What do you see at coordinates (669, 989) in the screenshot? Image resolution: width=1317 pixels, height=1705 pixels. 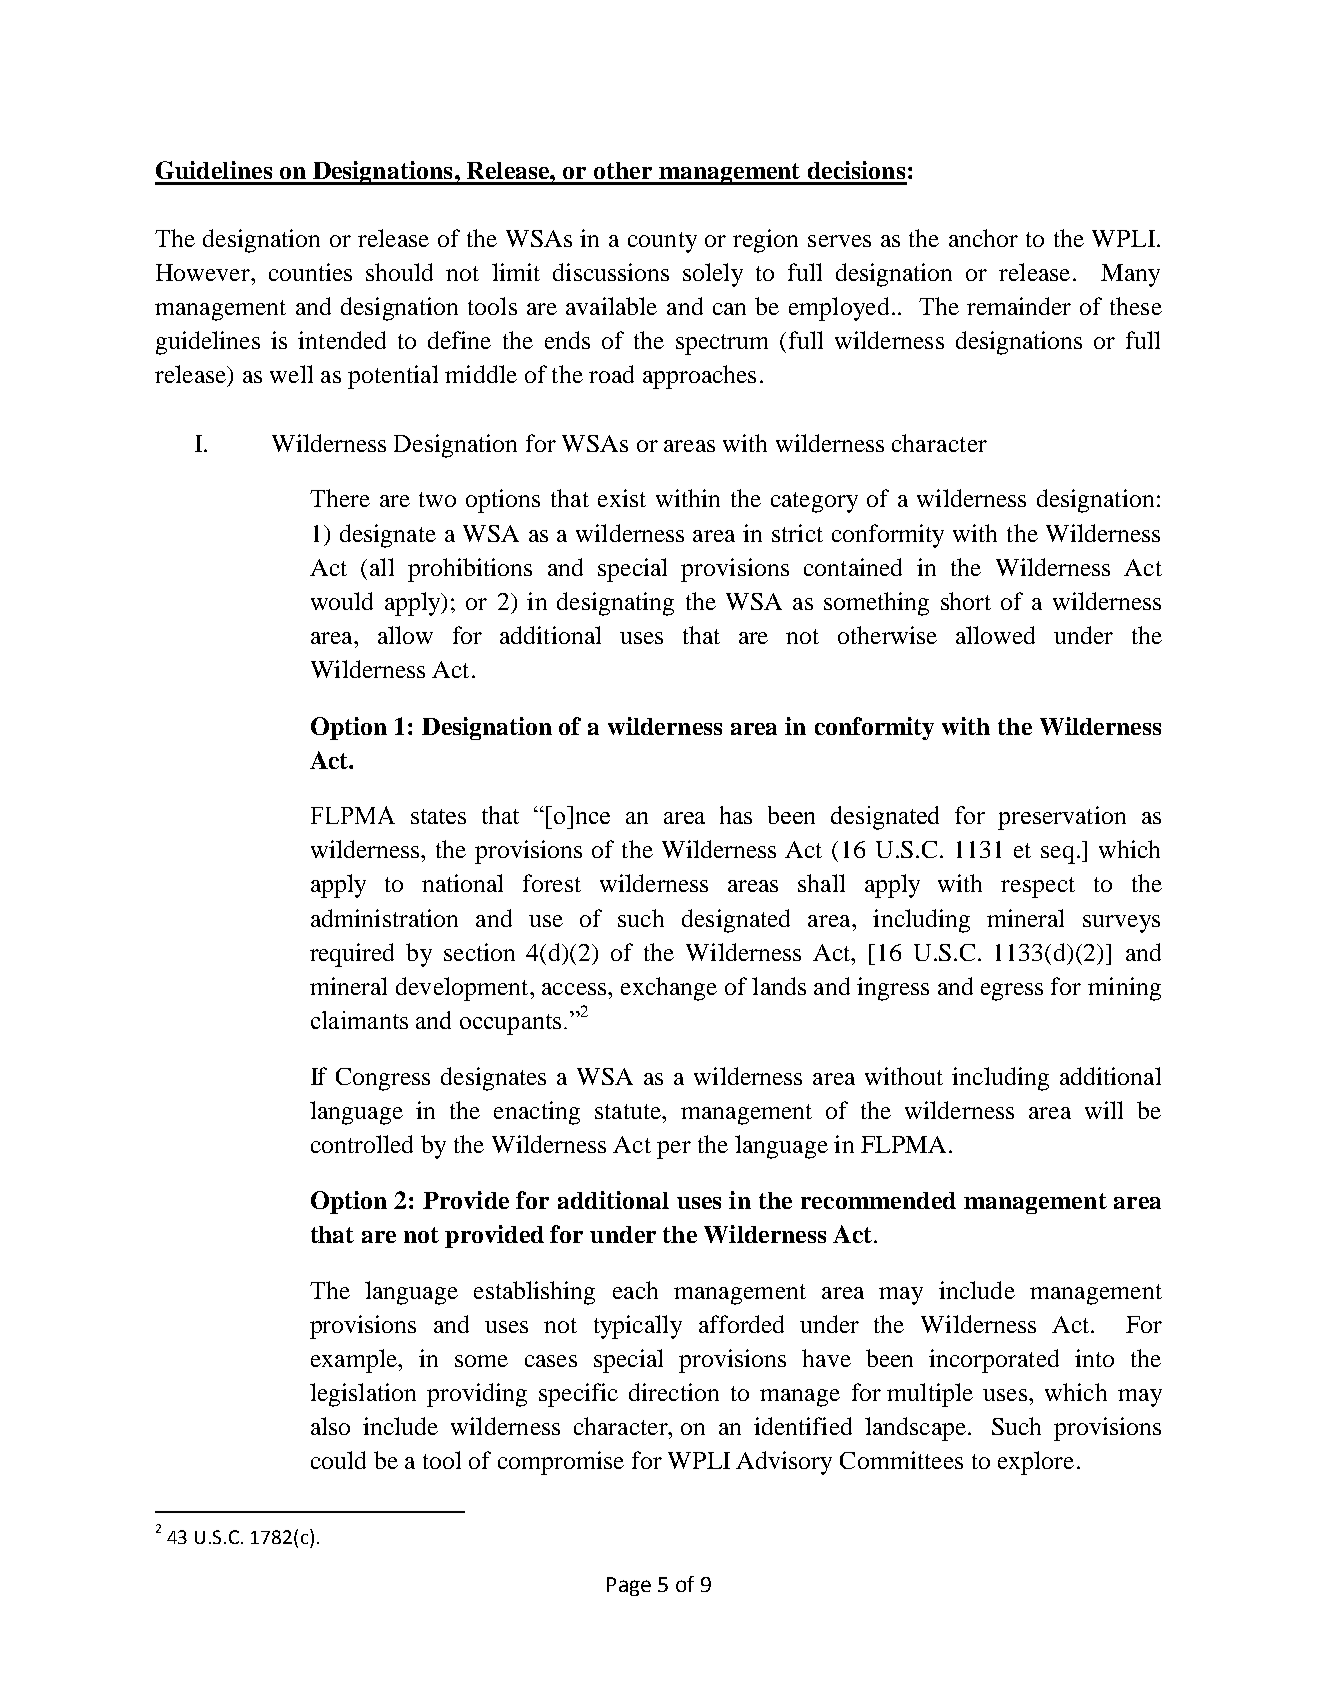 I see `exchange` at bounding box center [669, 989].
